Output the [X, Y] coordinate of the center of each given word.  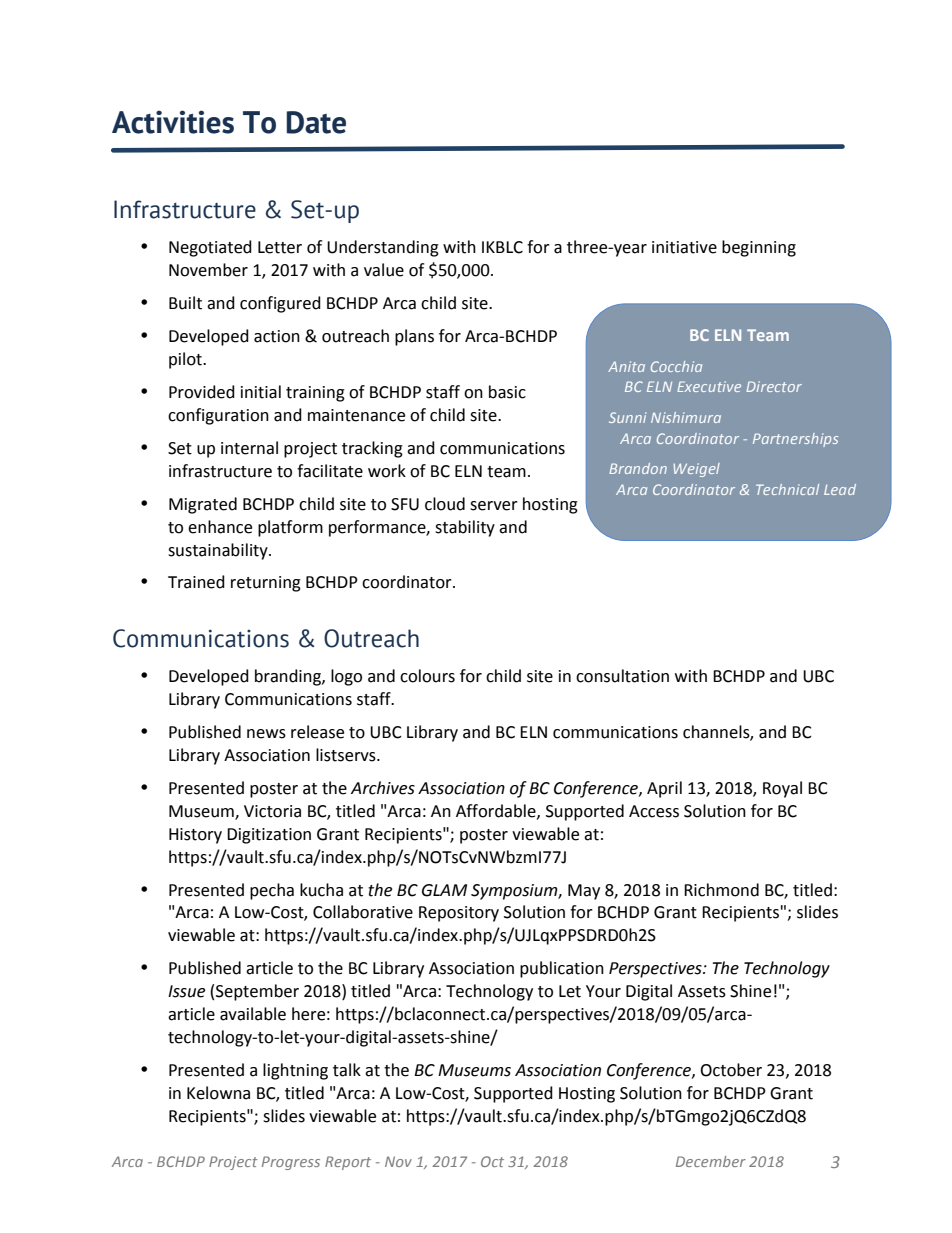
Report [348, 1163]
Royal [782, 789]
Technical [787, 489]
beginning [759, 248]
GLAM [444, 890]
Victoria [272, 811]
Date [316, 122]
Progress [291, 1163]
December [711, 1161]
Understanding [383, 248]
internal [249, 448]
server [494, 506]
